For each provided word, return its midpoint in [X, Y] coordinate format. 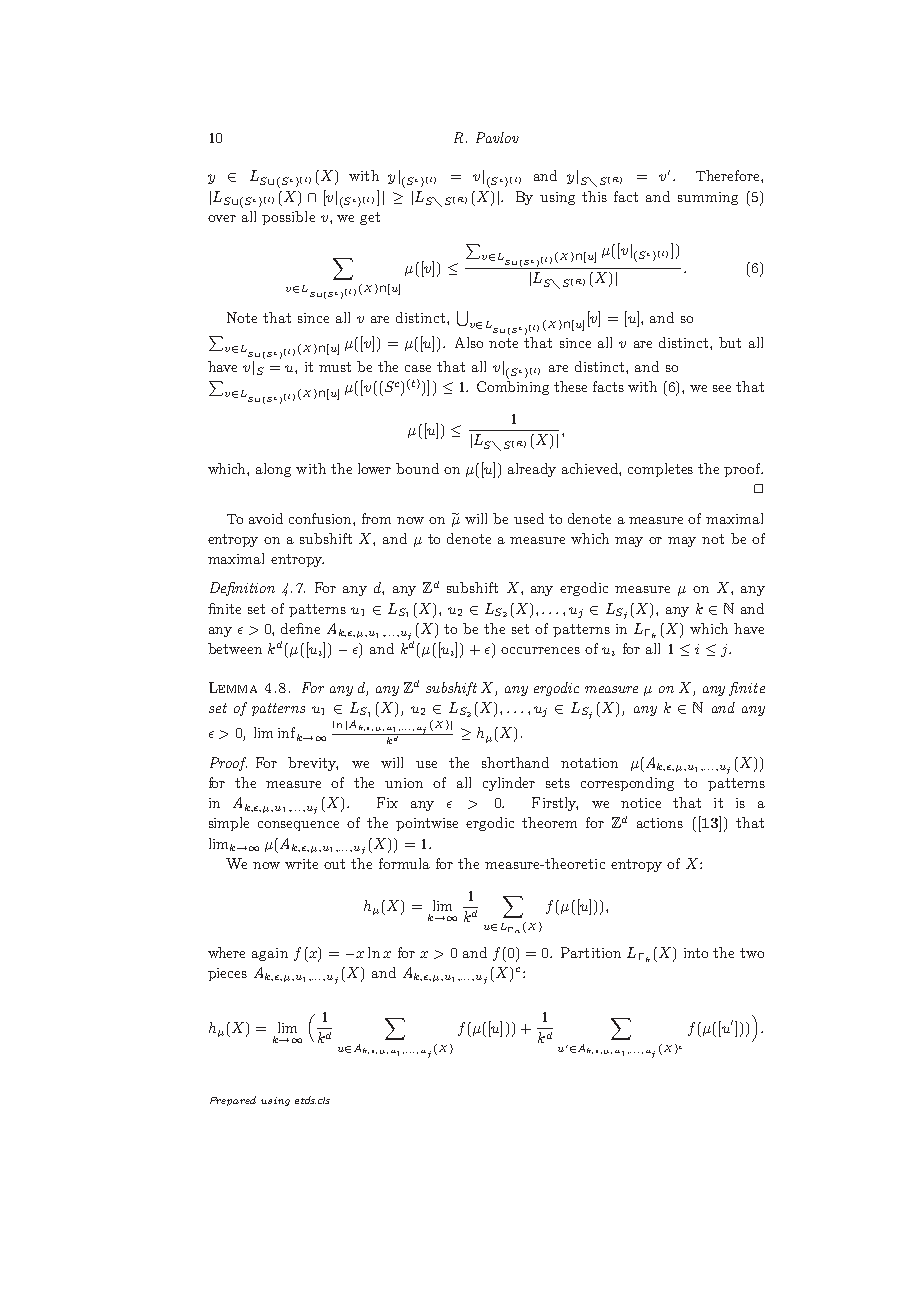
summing [708, 198]
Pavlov [497, 137]
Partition [591, 952]
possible [288, 218]
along [273, 470]
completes [660, 470]
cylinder [509, 784]
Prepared [233, 1101]
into [696, 953]
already [532, 470]
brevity [313, 764]
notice [641, 803]
